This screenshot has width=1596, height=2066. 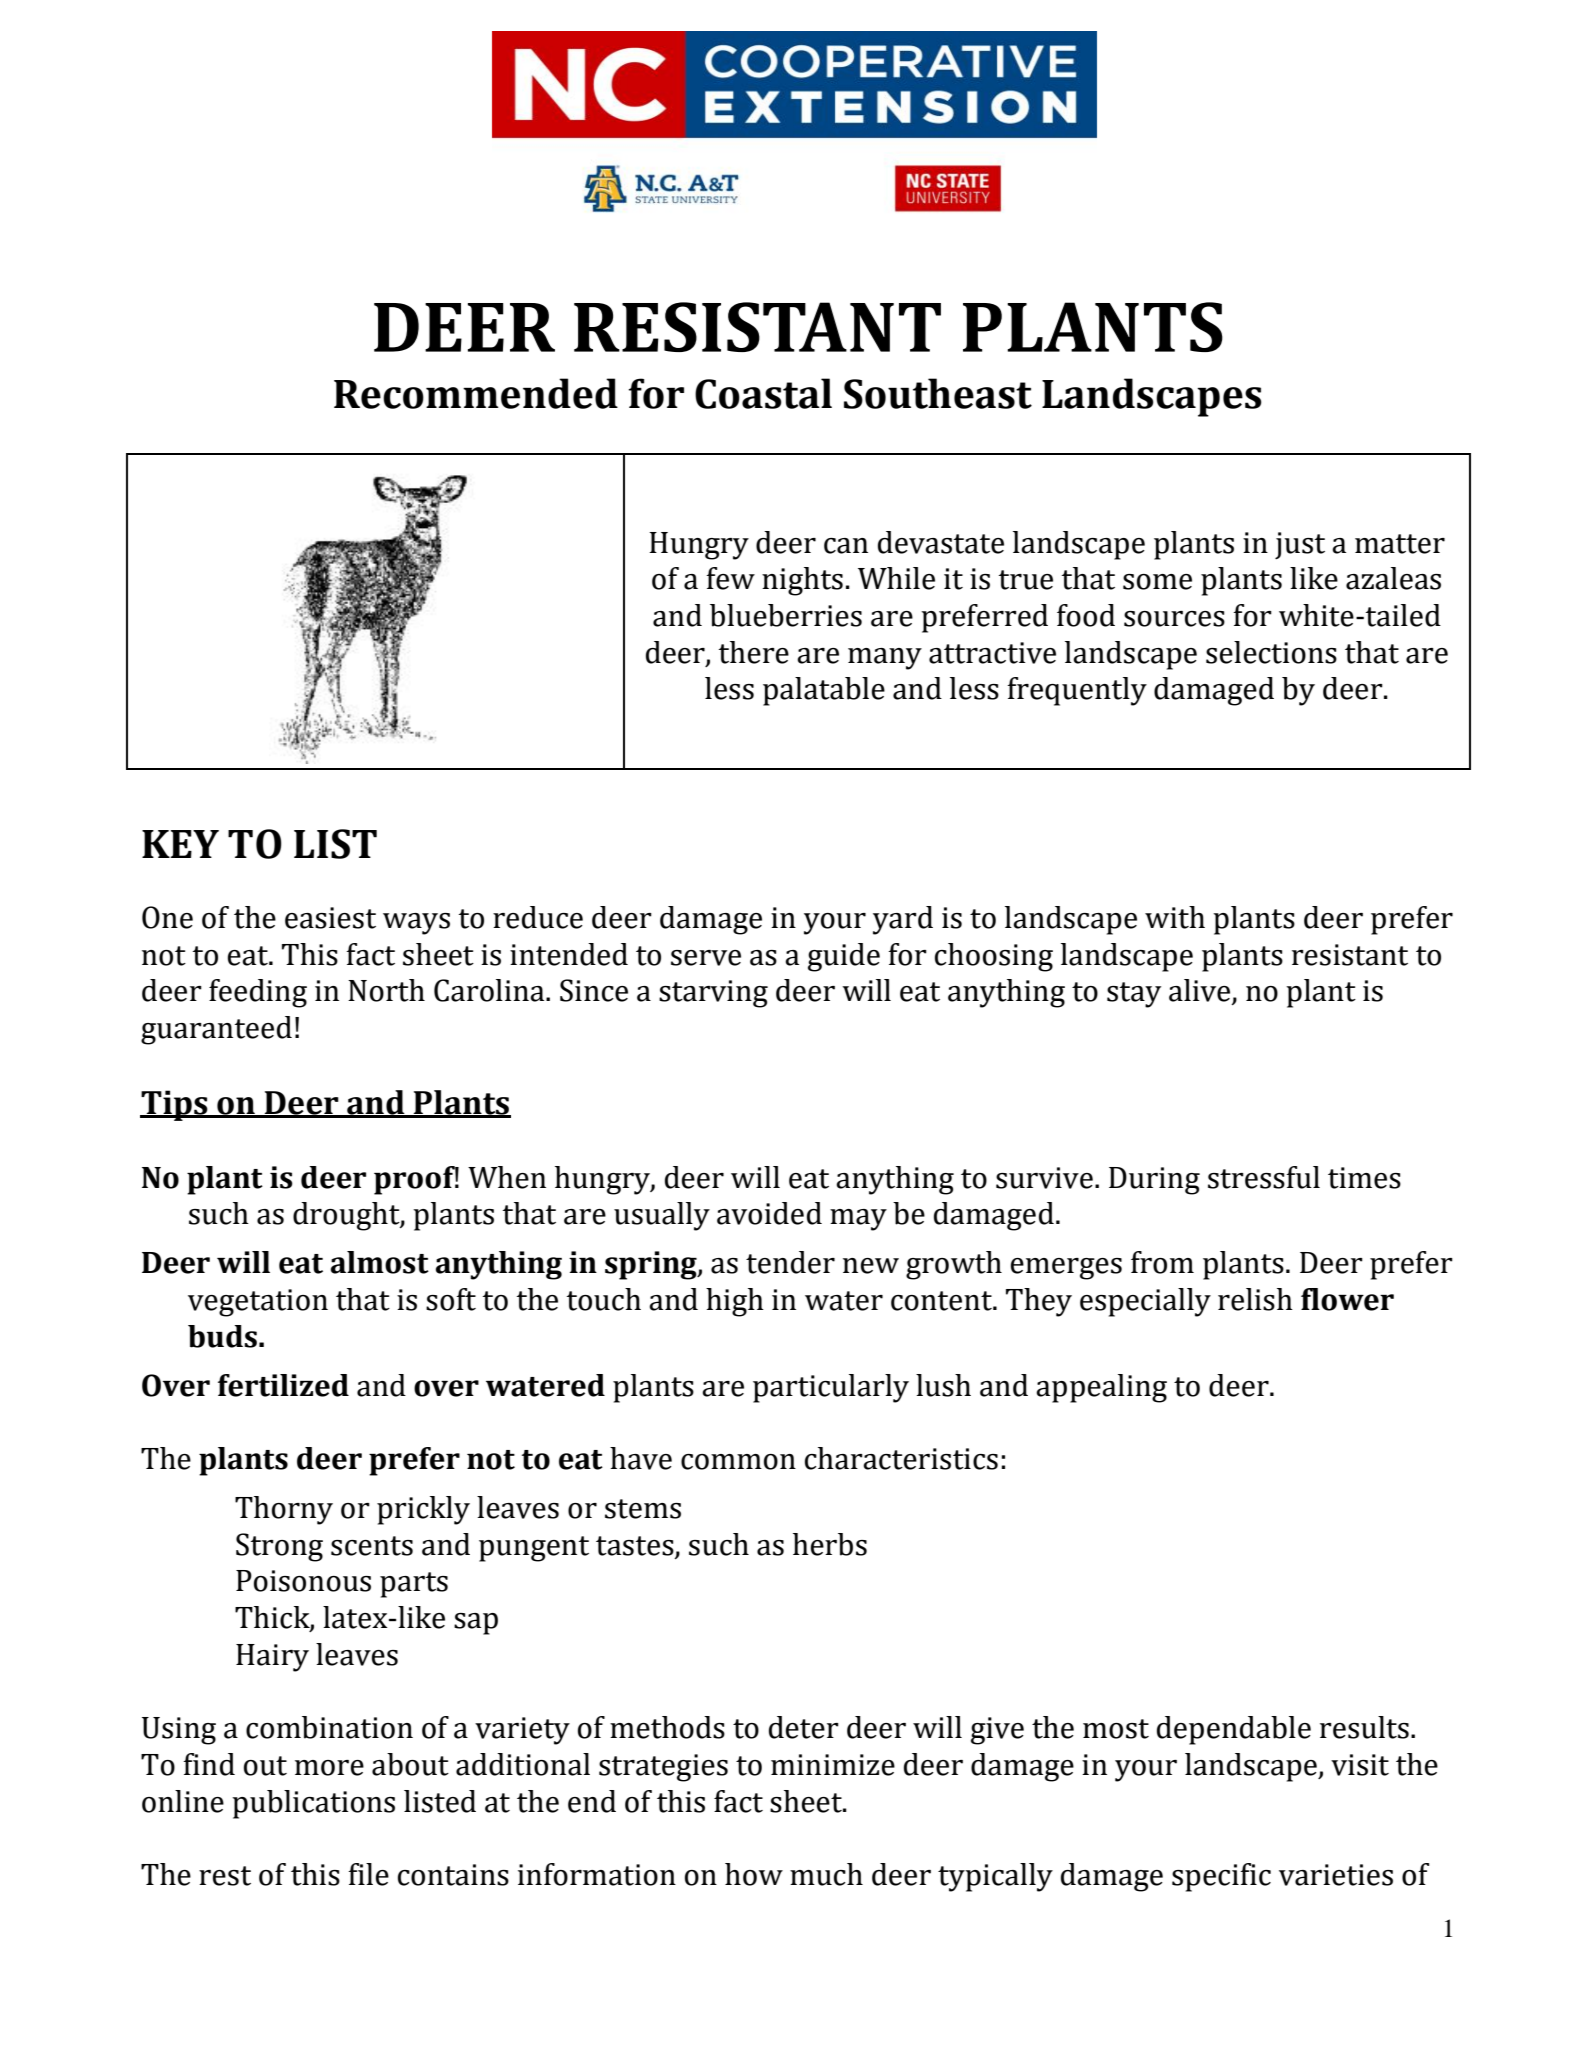 What do you see at coordinates (476, 393) in the screenshot?
I see `Recommended` at bounding box center [476, 393].
